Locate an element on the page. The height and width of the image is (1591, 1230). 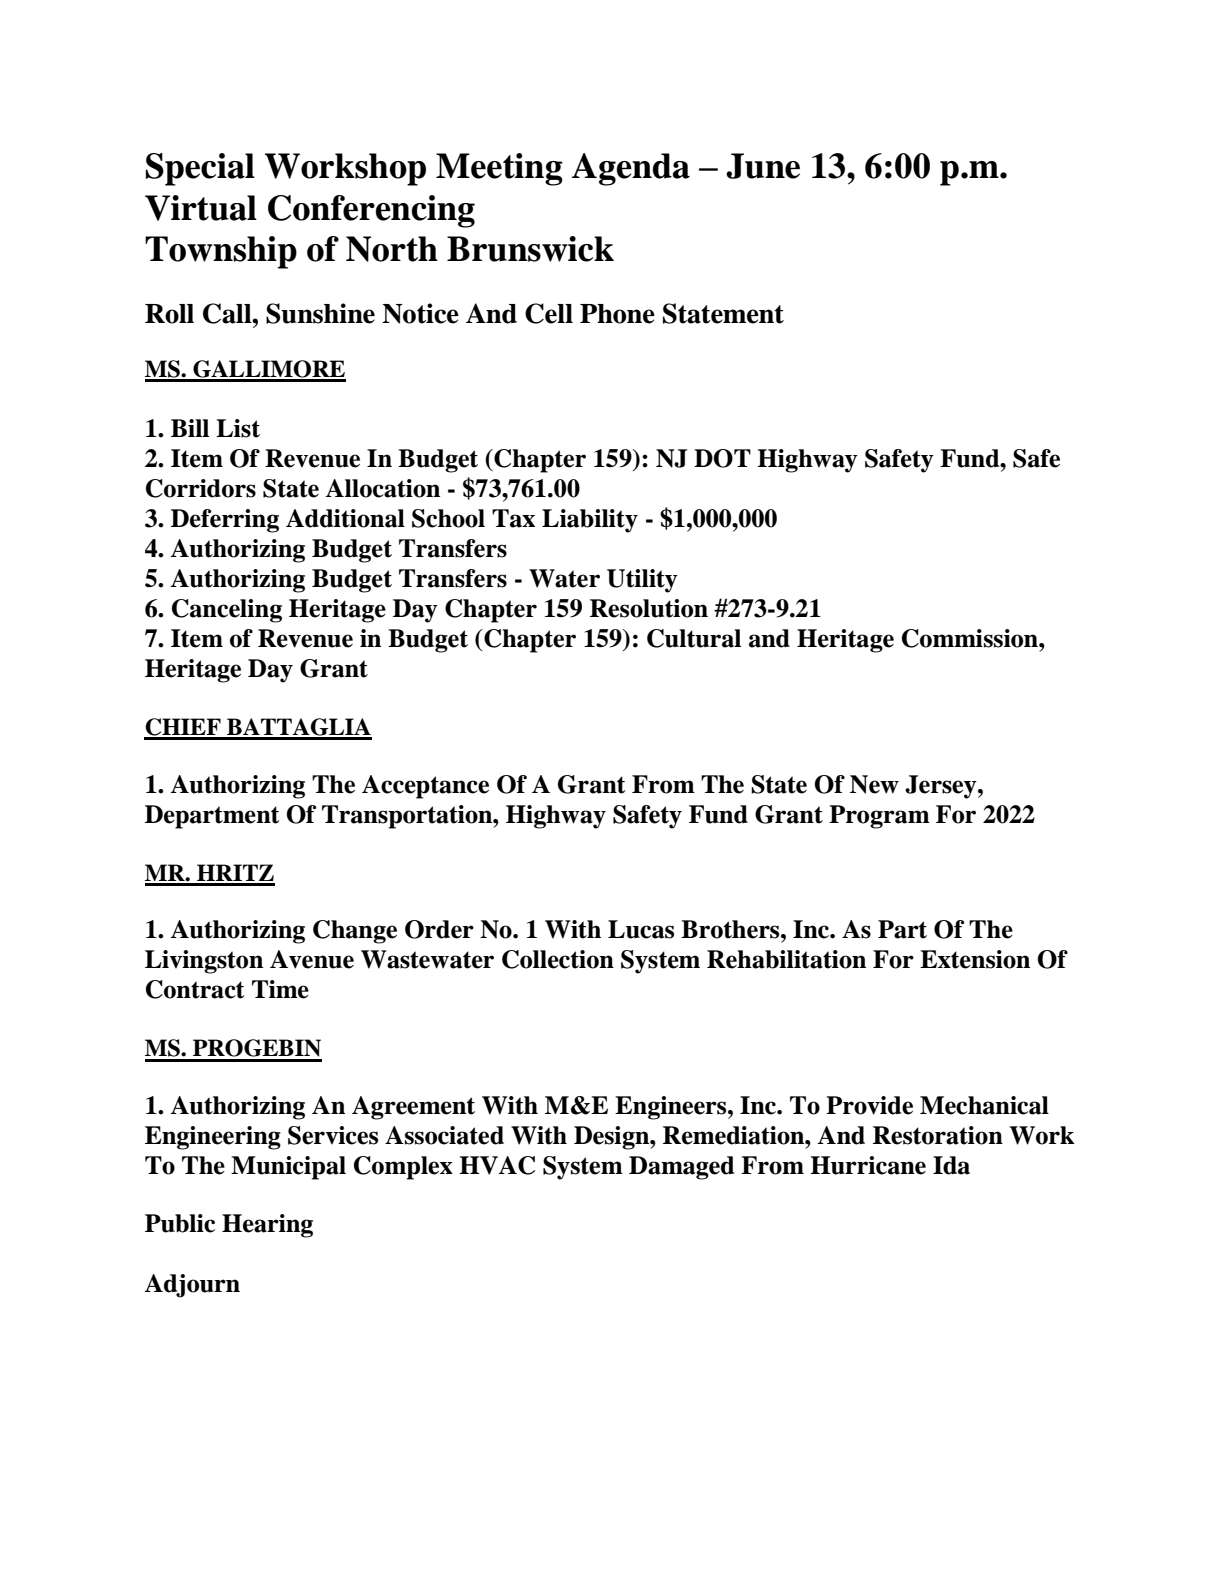
HVAC is located at coordinates (497, 1165).
